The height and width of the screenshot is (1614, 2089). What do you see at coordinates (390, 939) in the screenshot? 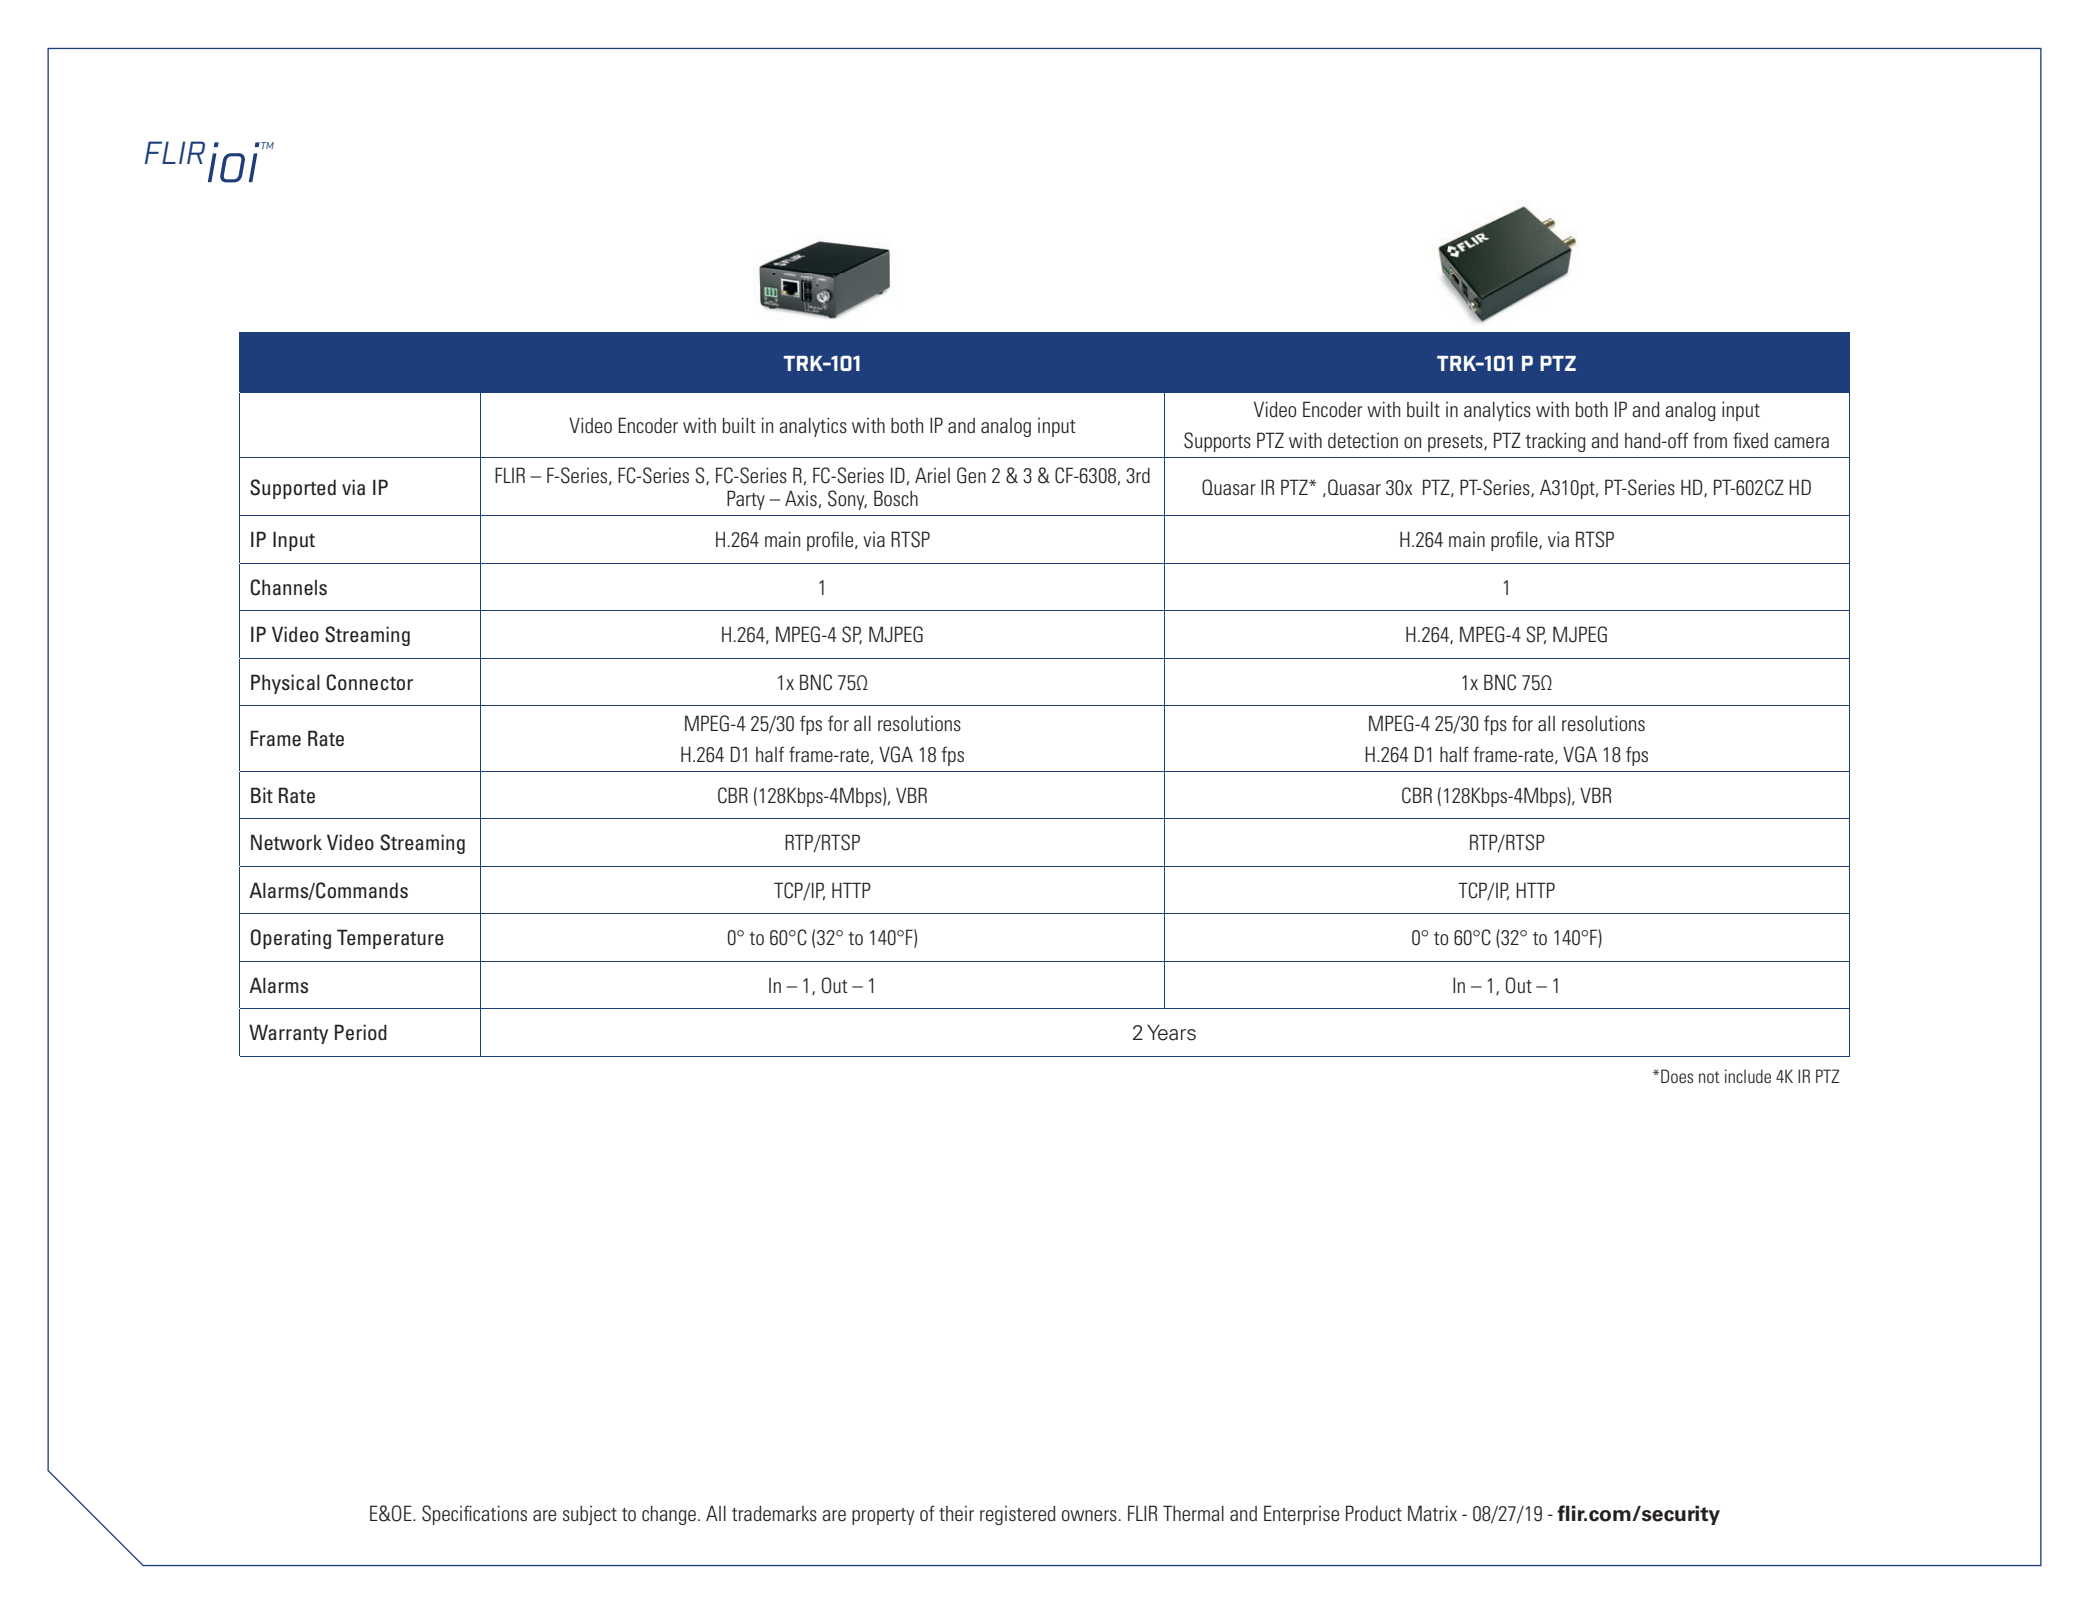
I see `Temperature` at bounding box center [390, 939].
